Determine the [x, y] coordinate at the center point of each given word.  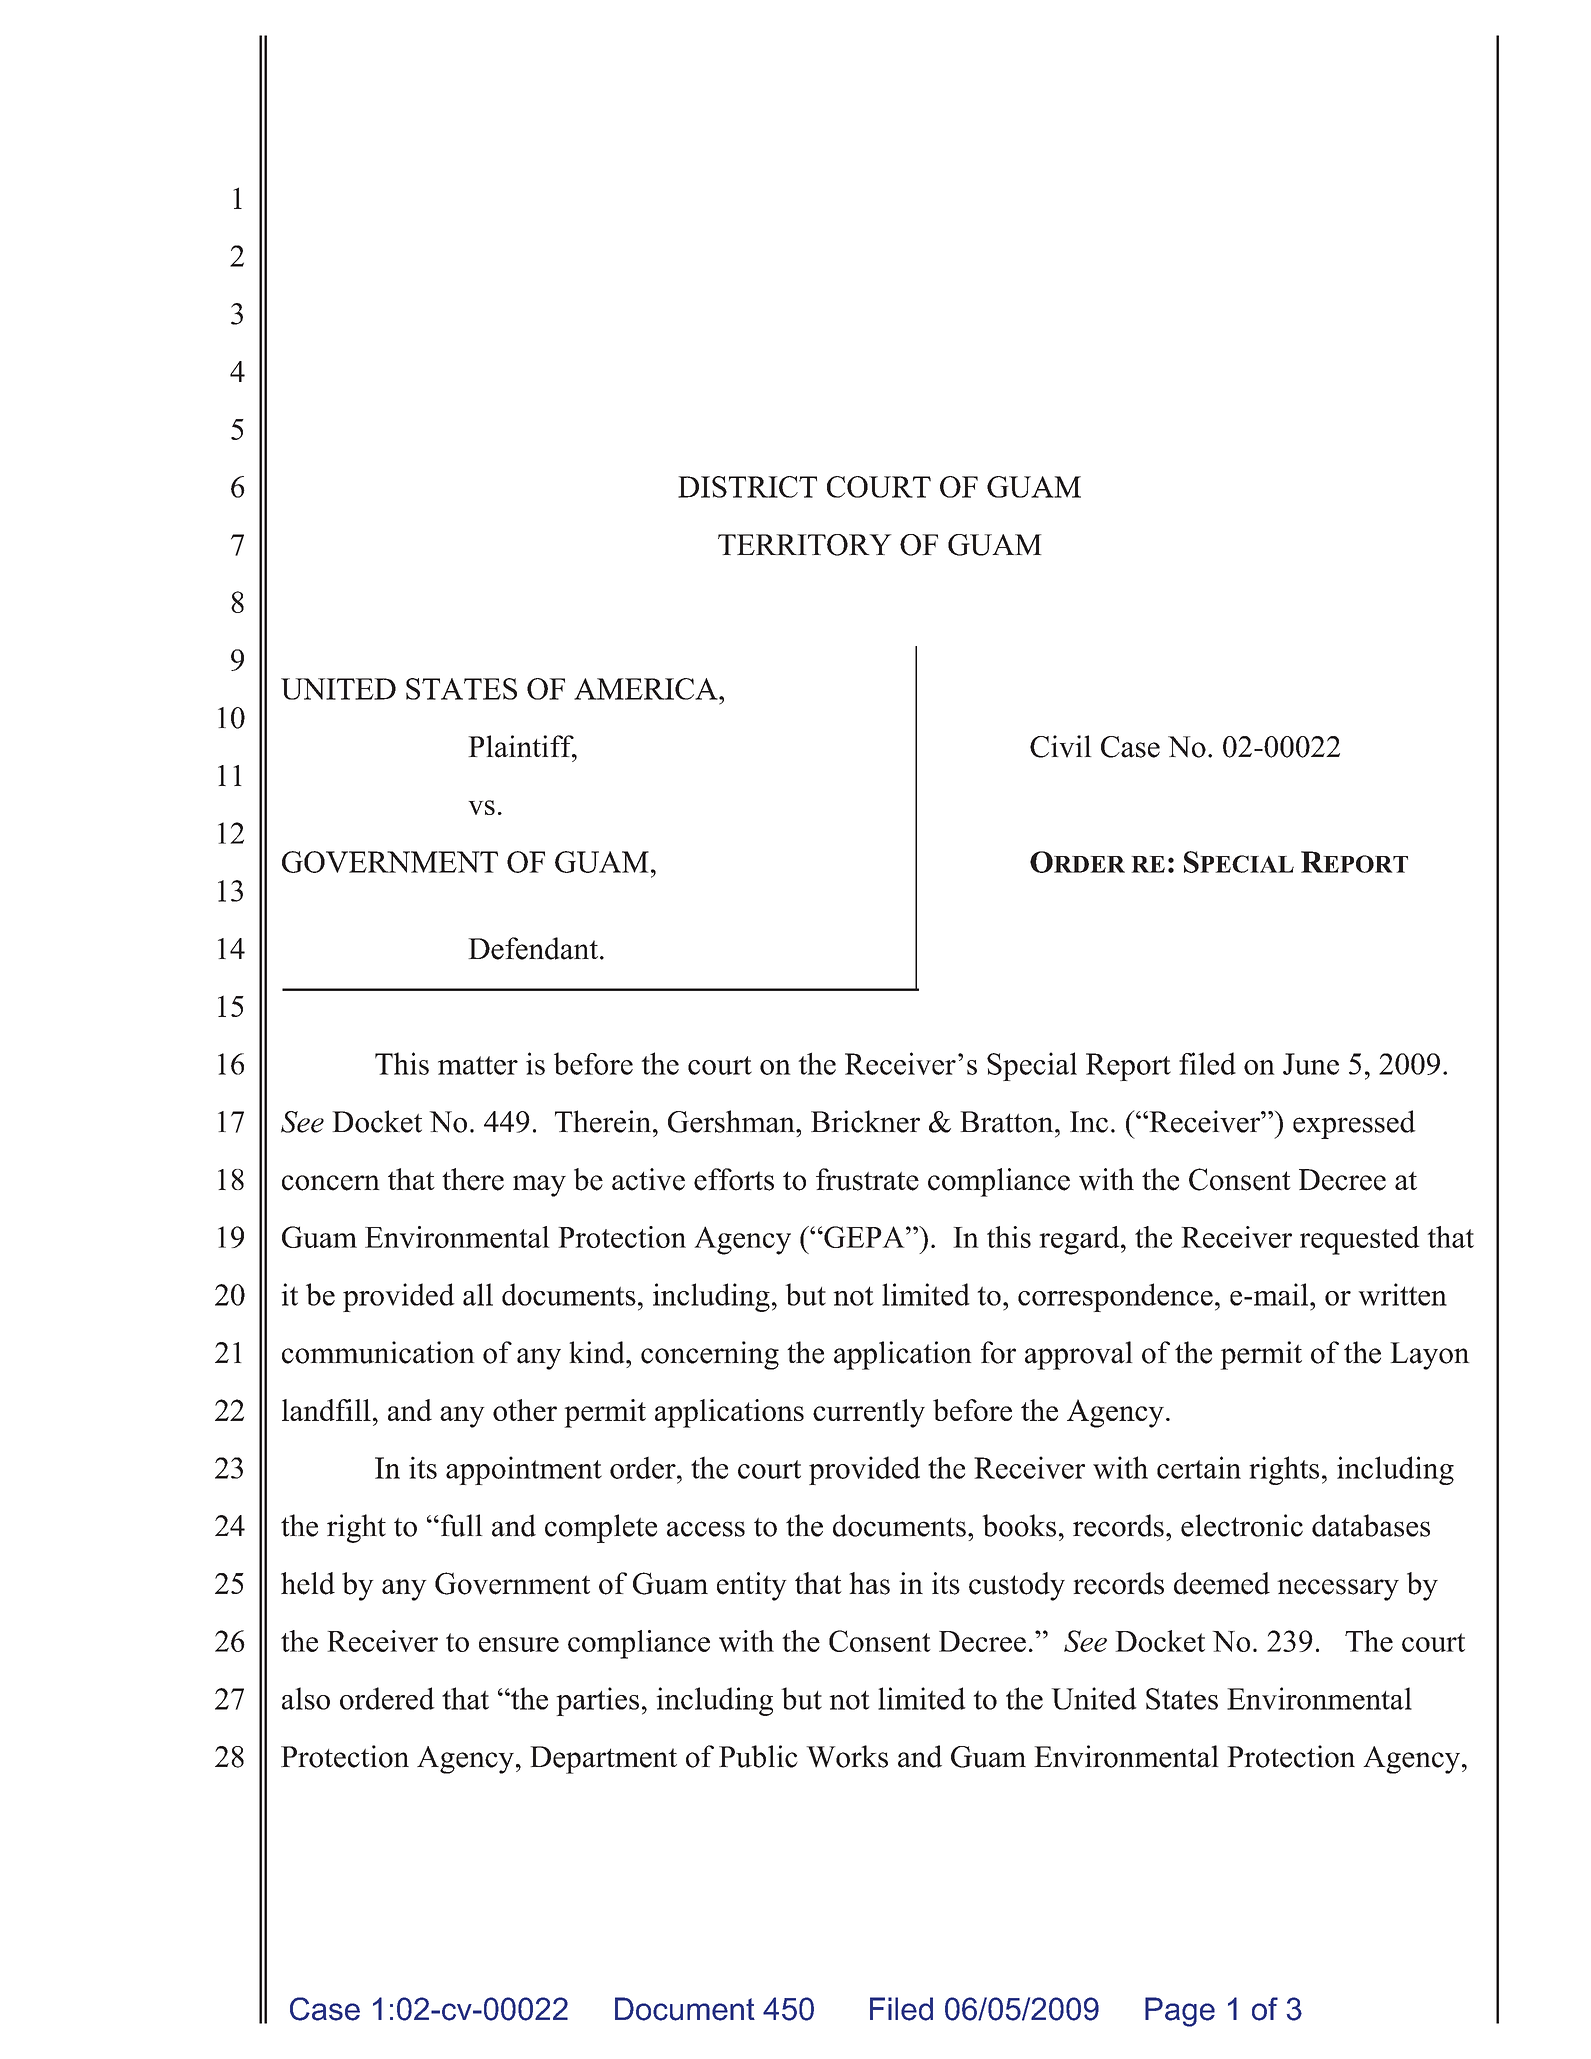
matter [478, 1065]
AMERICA [647, 689]
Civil [1061, 746]
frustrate [867, 1179]
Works [847, 1756]
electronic [1242, 1525]
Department [603, 1760]
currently [869, 1413]
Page [1180, 2012]
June [1311, 1064]
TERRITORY [805, 545]
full [460, 1525]
